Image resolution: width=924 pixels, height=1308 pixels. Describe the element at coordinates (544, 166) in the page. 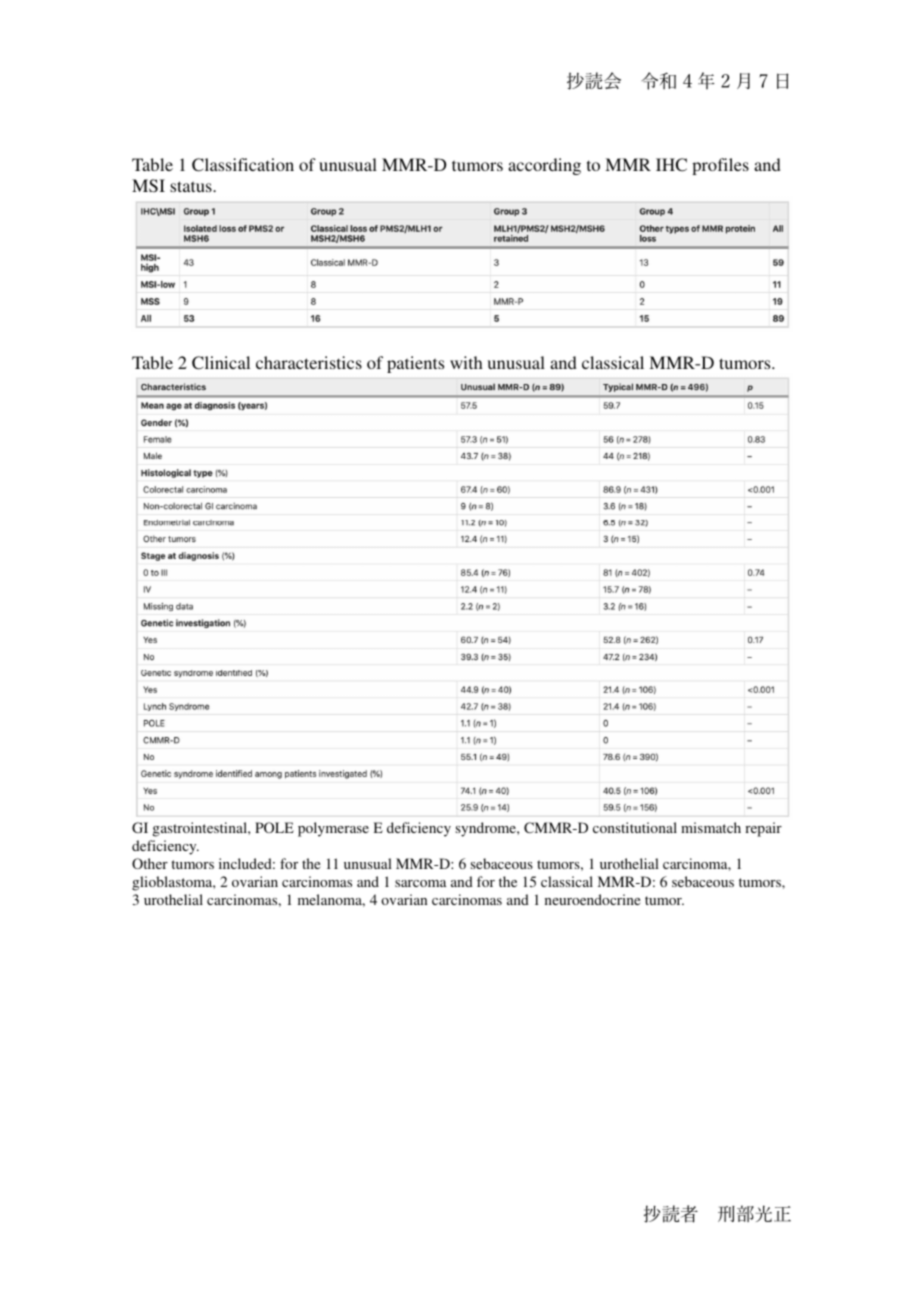

I see `according` at that location.
